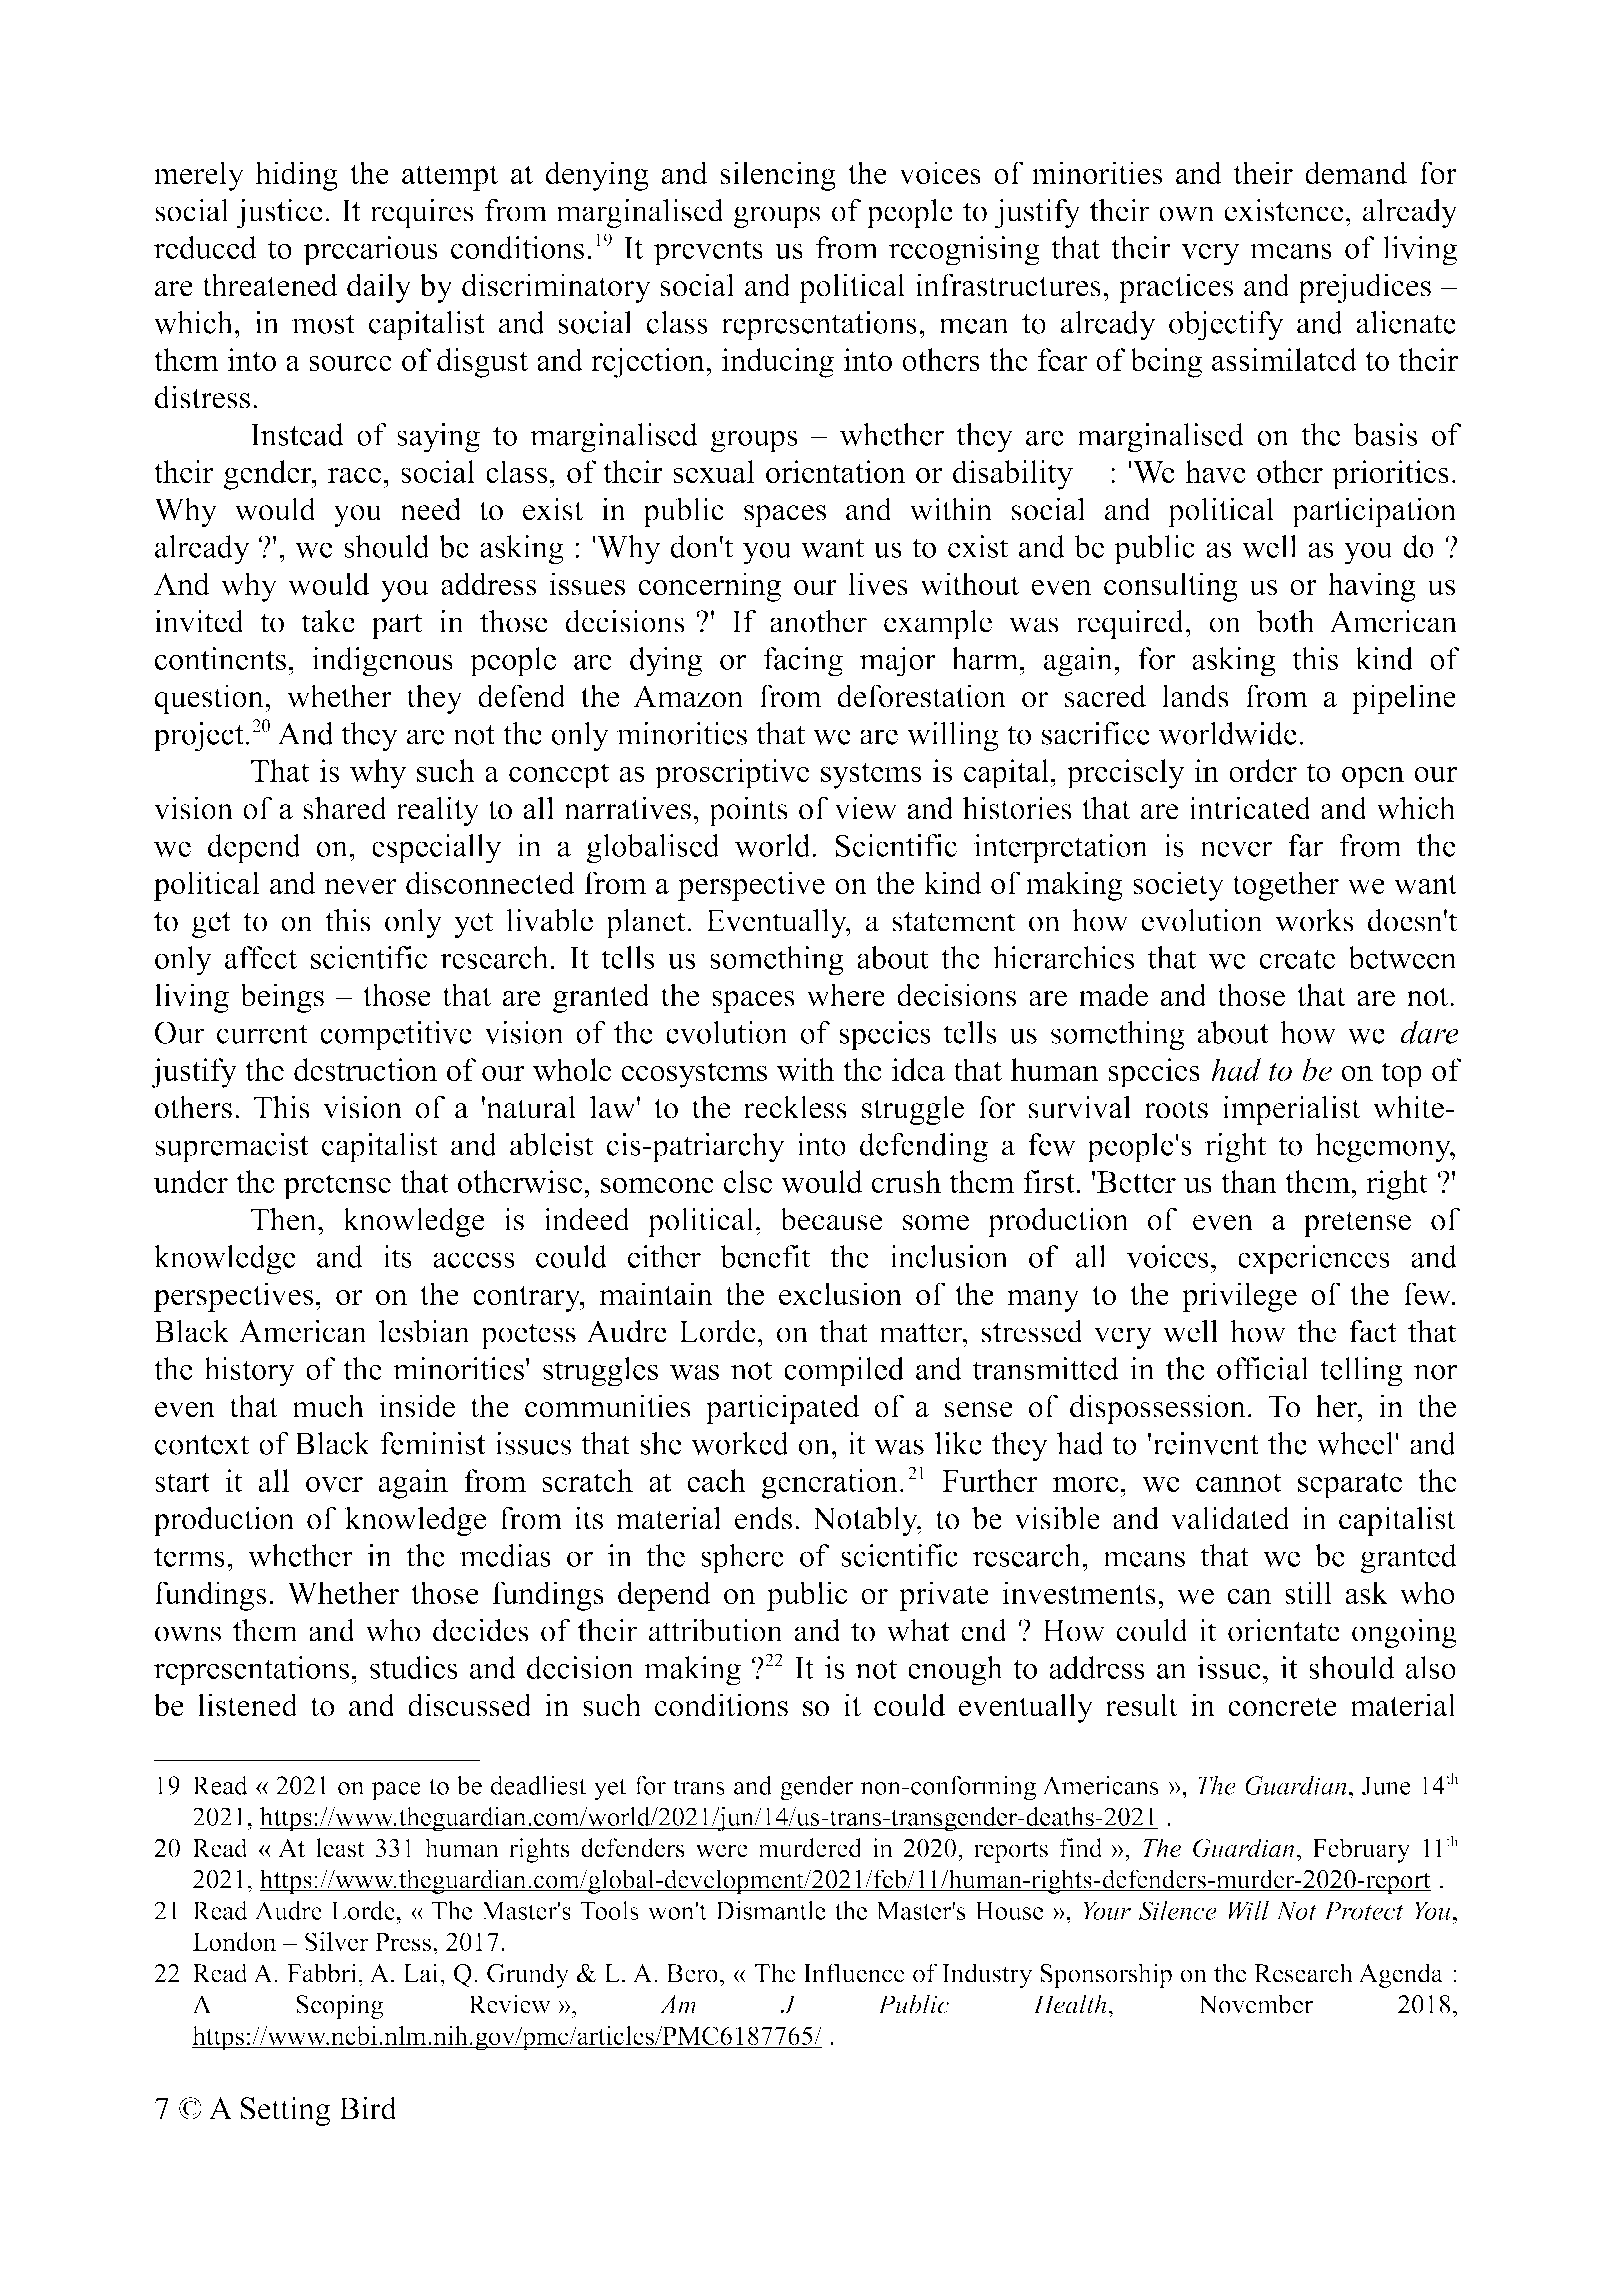  I want to click on precarious, so click(370, 251).
